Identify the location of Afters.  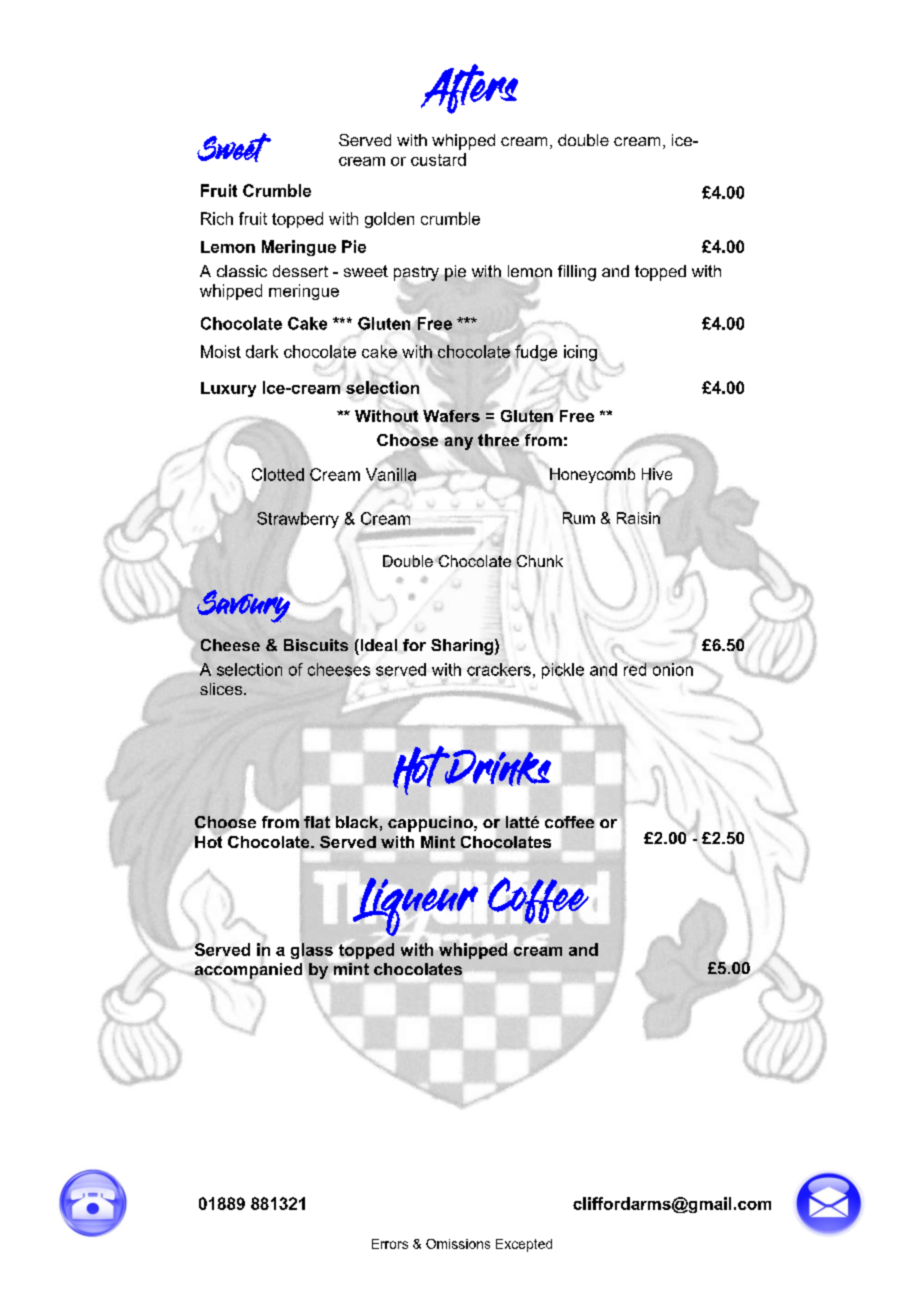
(469, 89).
